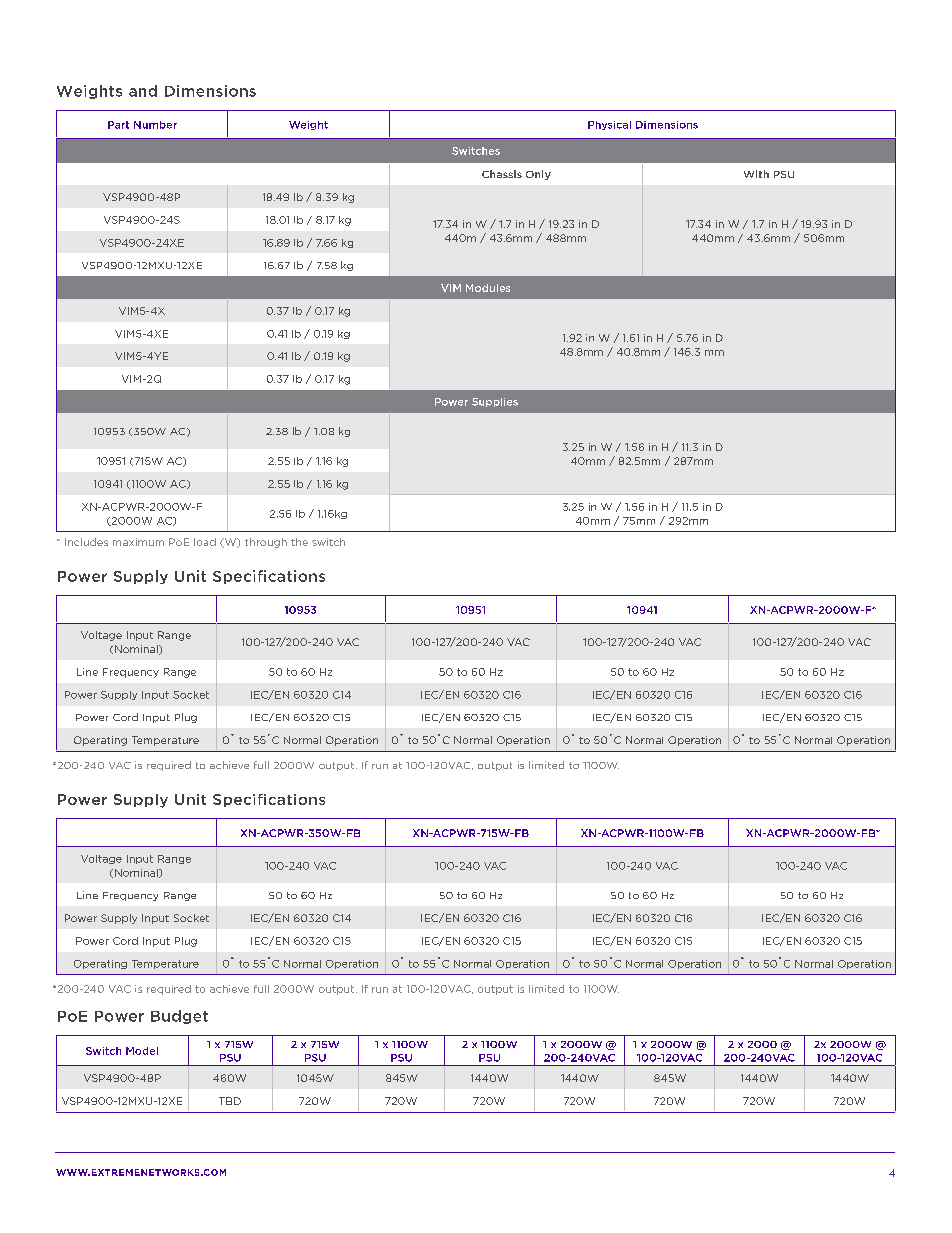 This screenshot has width=952, height=1233. I want to click on maximum, so click(138, 542).
